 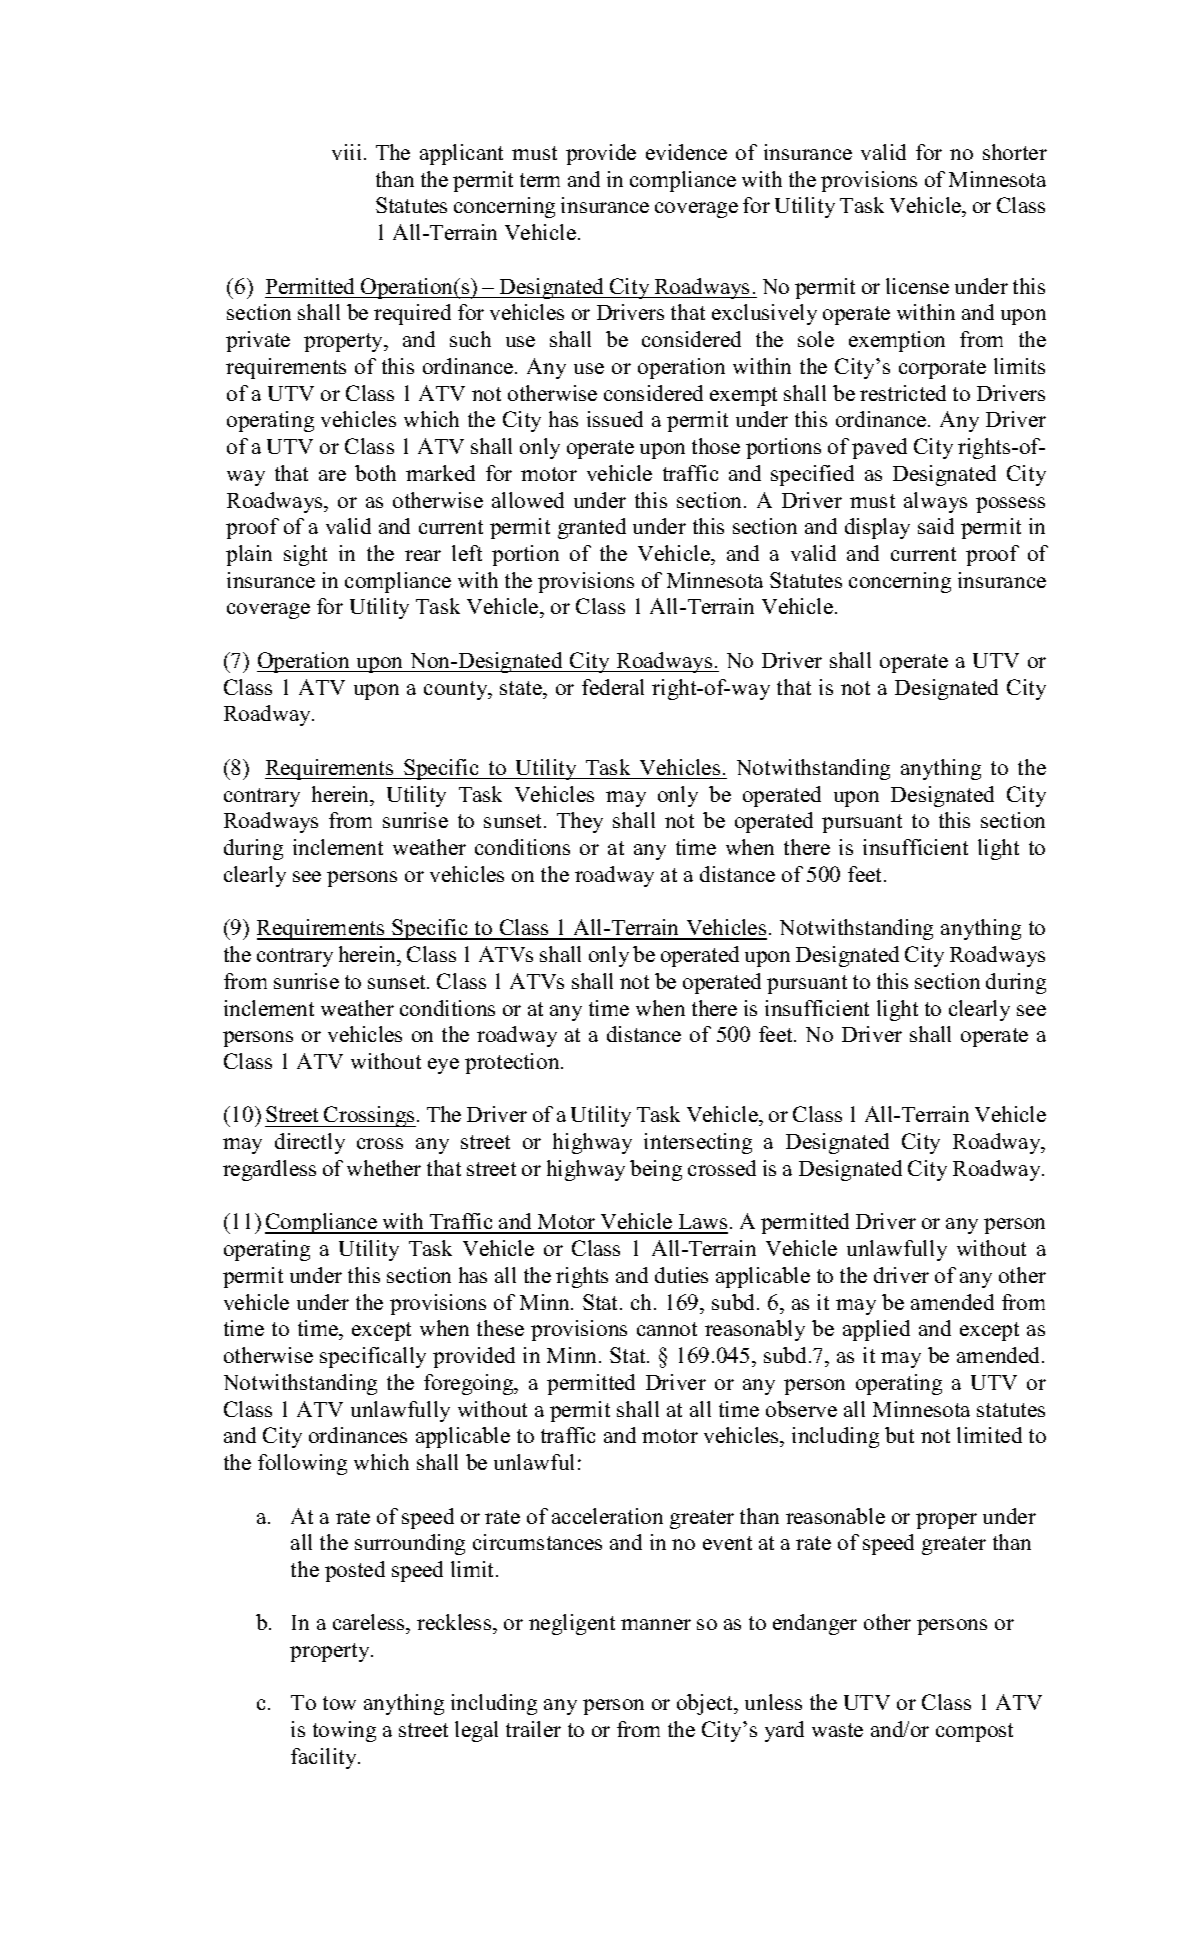 I want to click on towing, so click(x=344, y=1731).
